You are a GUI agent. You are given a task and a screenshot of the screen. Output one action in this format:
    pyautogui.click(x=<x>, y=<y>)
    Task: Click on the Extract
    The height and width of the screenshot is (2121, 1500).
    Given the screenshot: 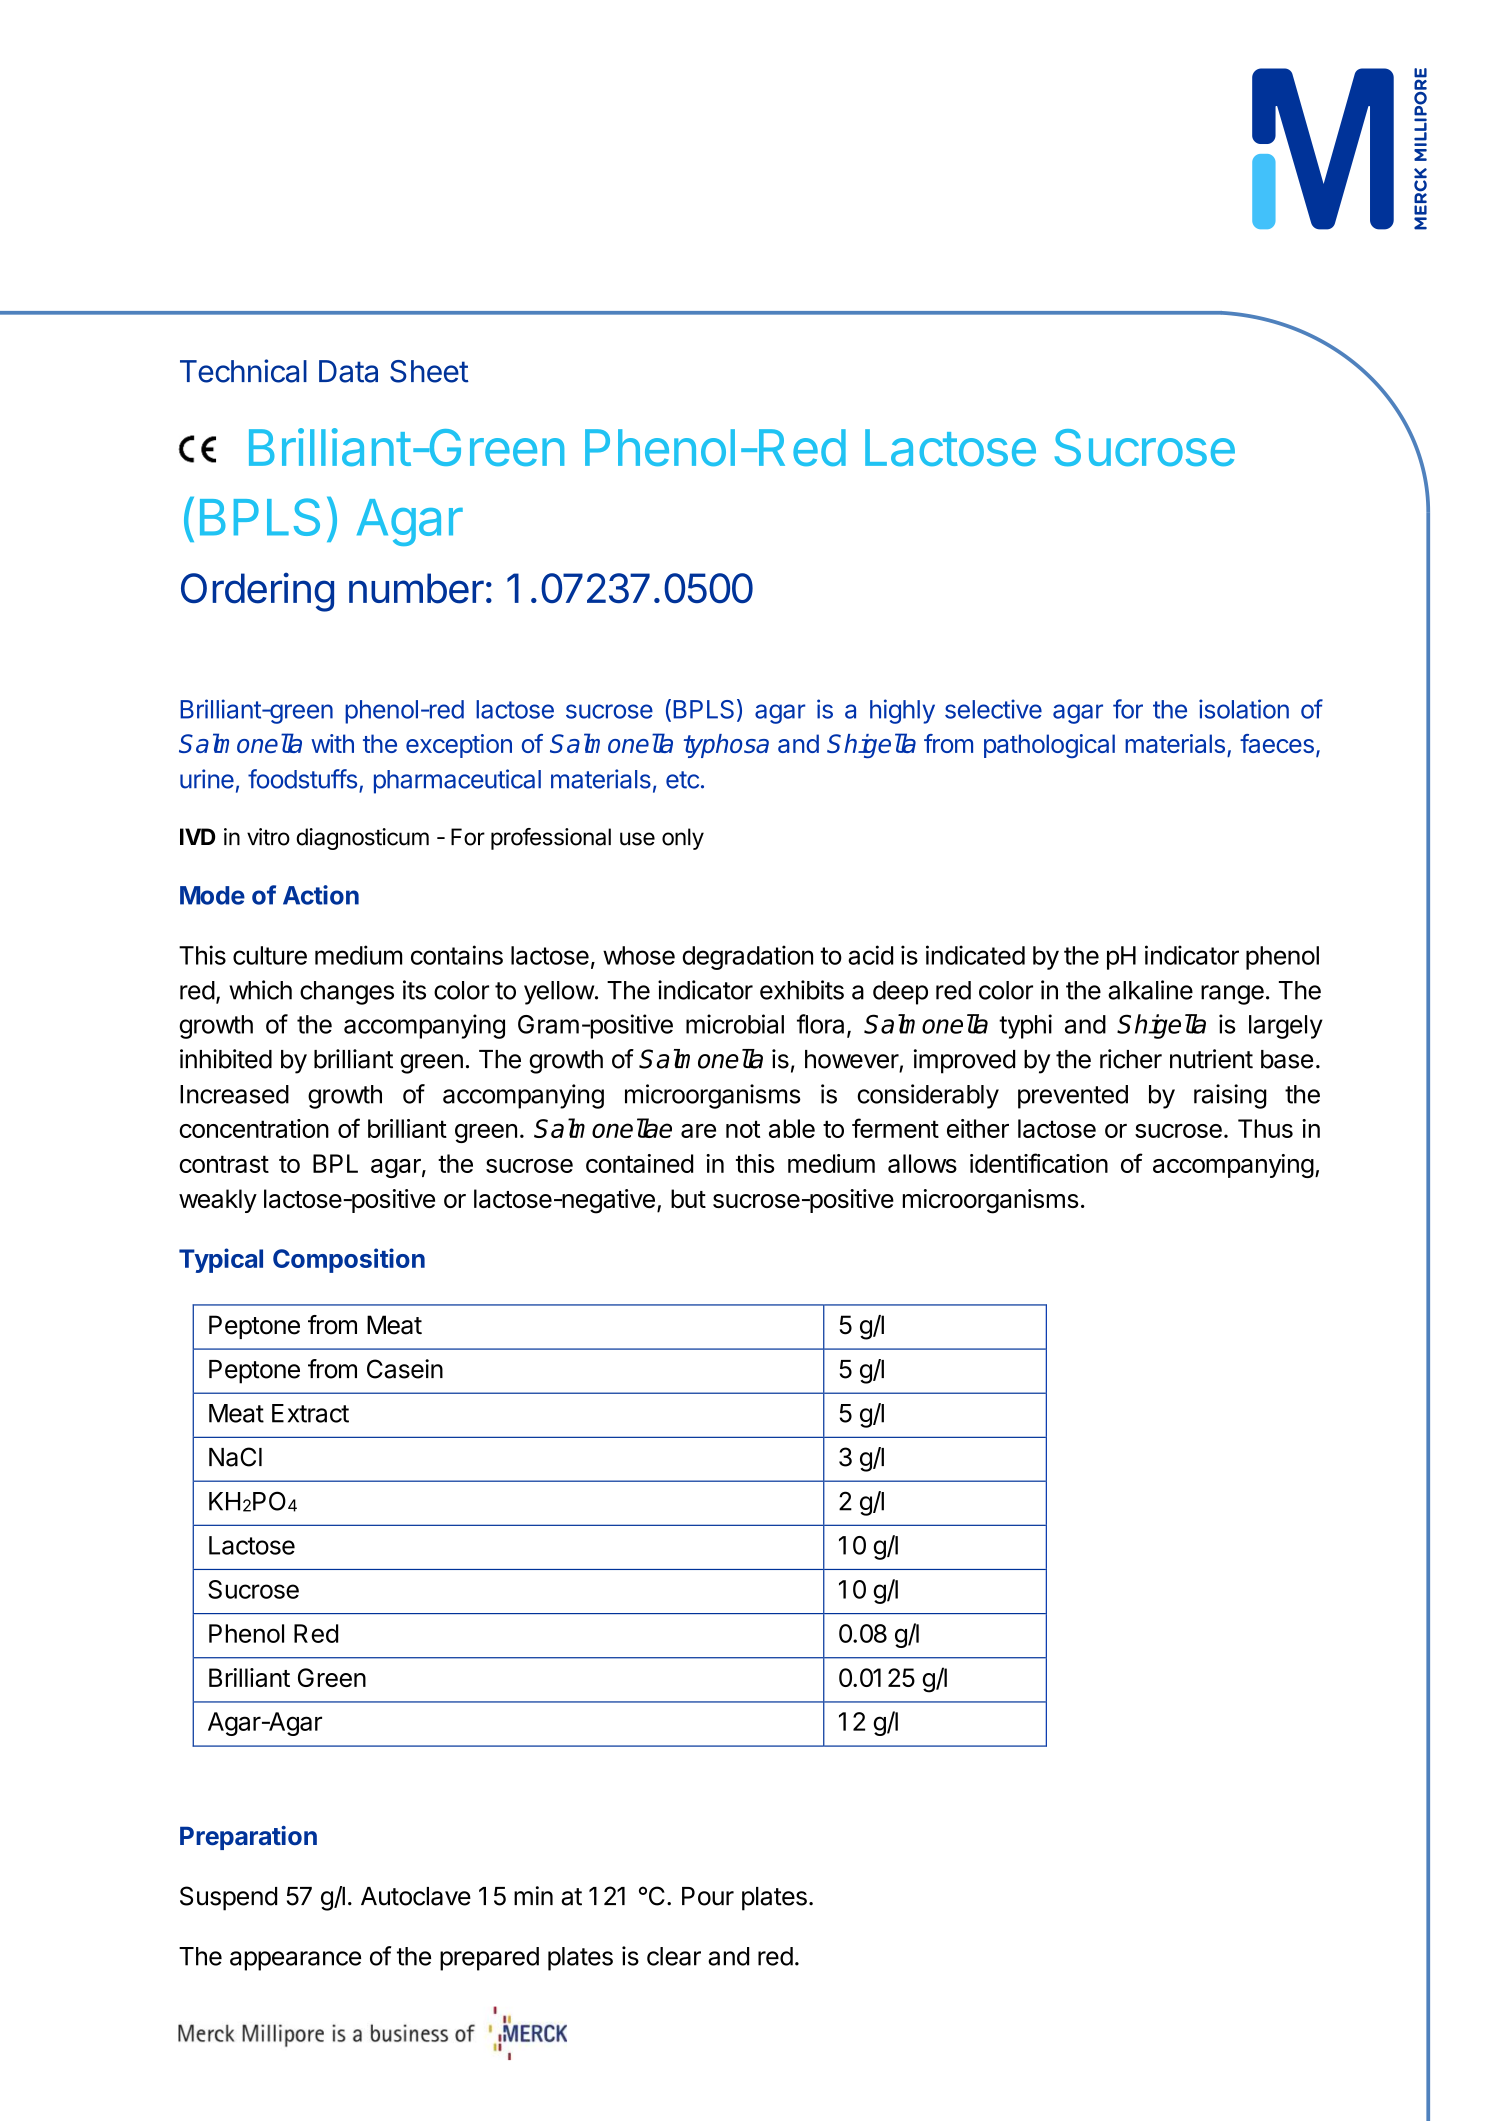 What is the action you would take?
    pyautogui.click(x=310, y=1413)
